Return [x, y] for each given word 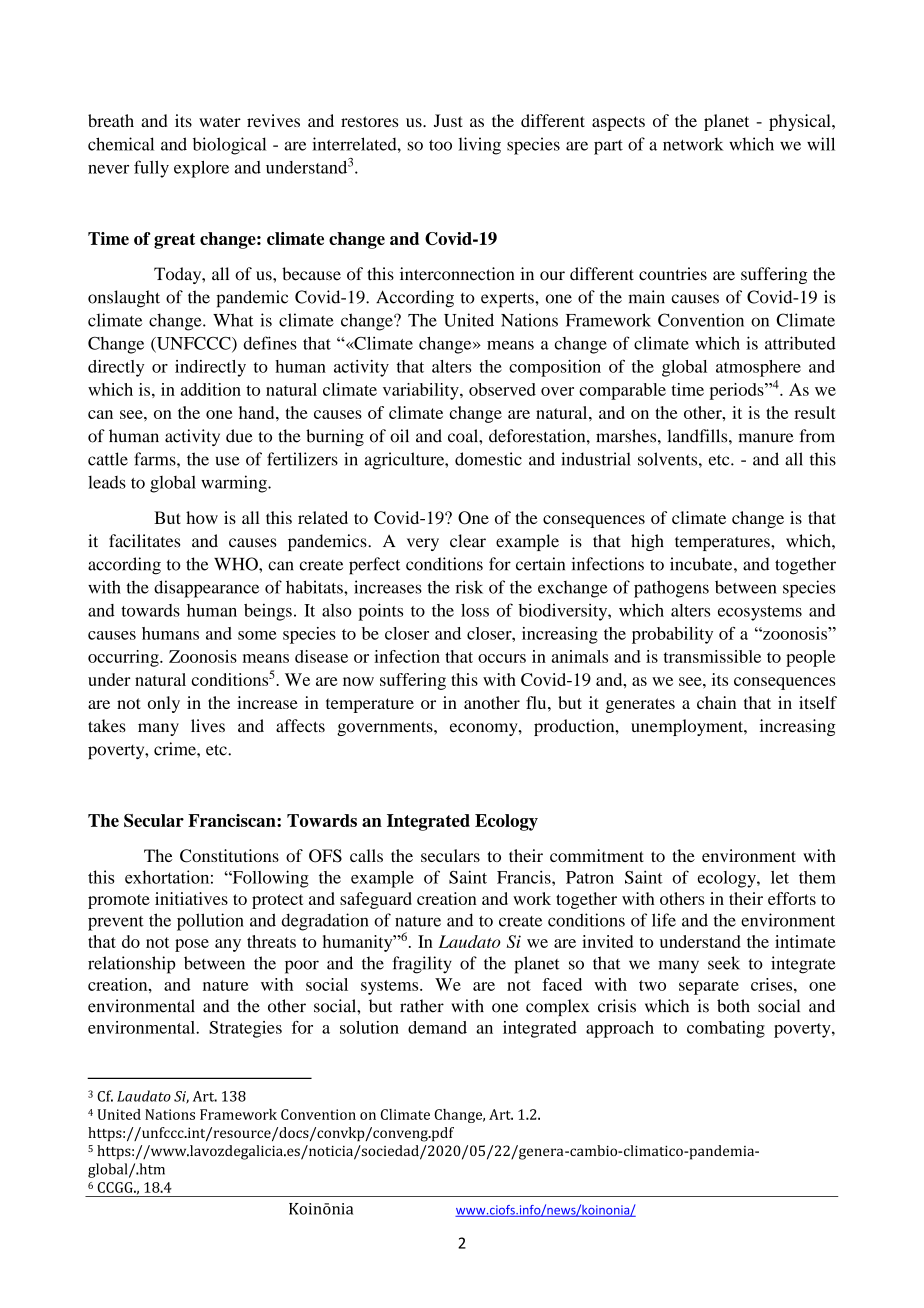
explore [201, 169]
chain [716, 702]
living [479, 146]
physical [801, 122]
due [239, 436]
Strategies [245, 1029]
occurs [502, 658]
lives [208, 726]
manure [766, 438]
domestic [488, 459]
